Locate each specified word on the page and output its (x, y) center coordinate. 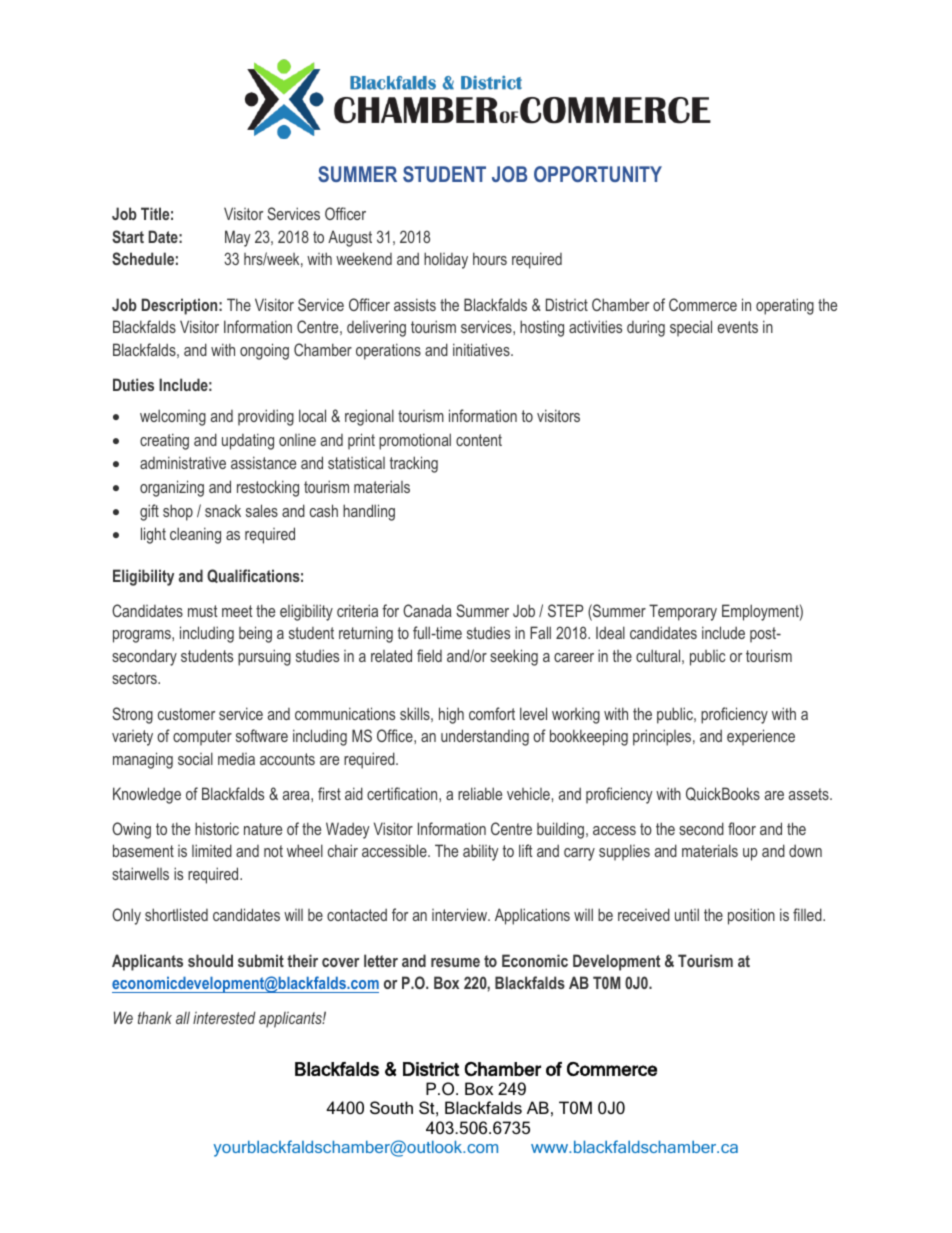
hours (490, 258)
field (429, 655)
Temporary (683, 612)
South (391, 1107)
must (203, 611)
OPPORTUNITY (598, 174)
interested (224, 1017)
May (238, 238)
